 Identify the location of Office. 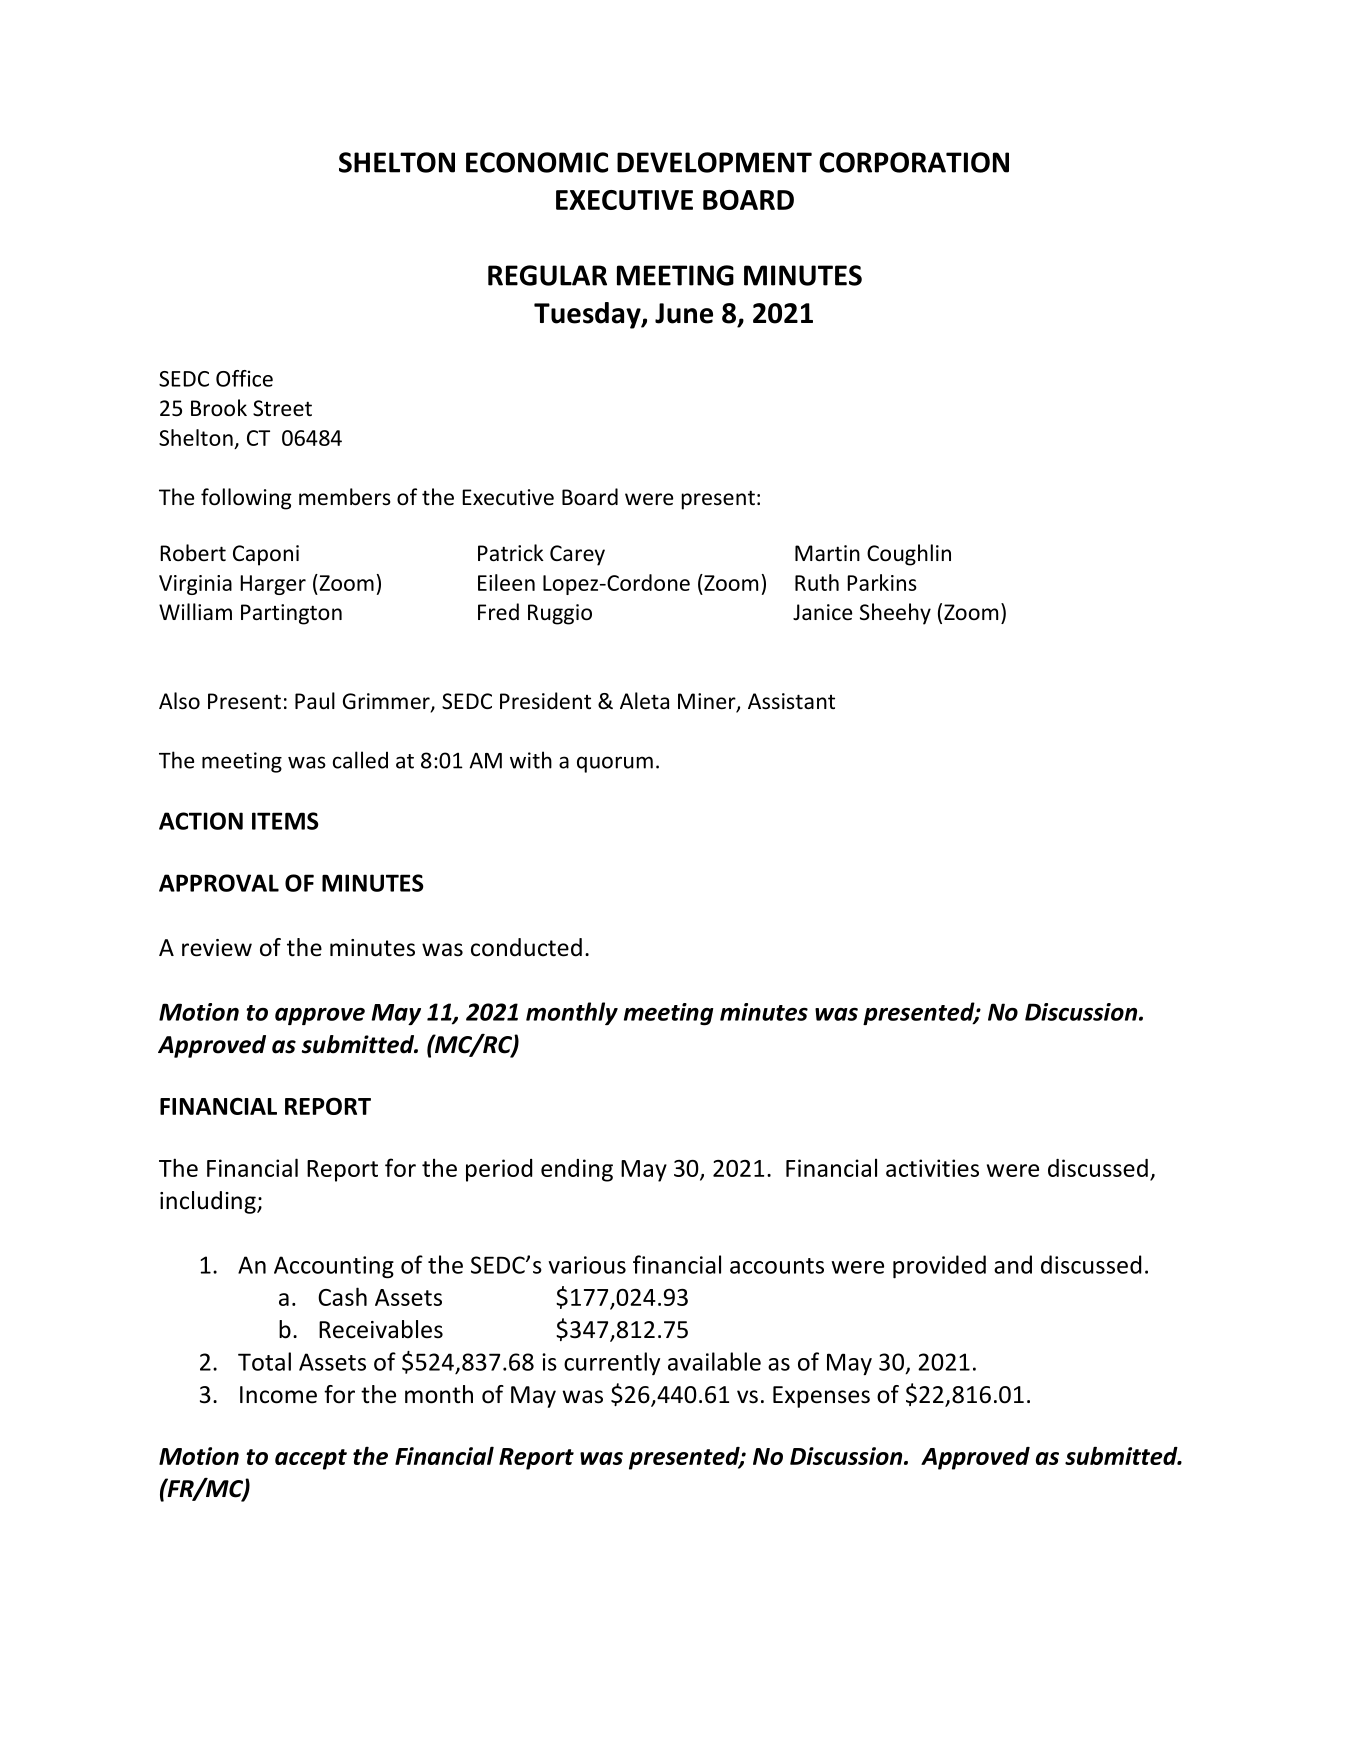
(244, 378).
